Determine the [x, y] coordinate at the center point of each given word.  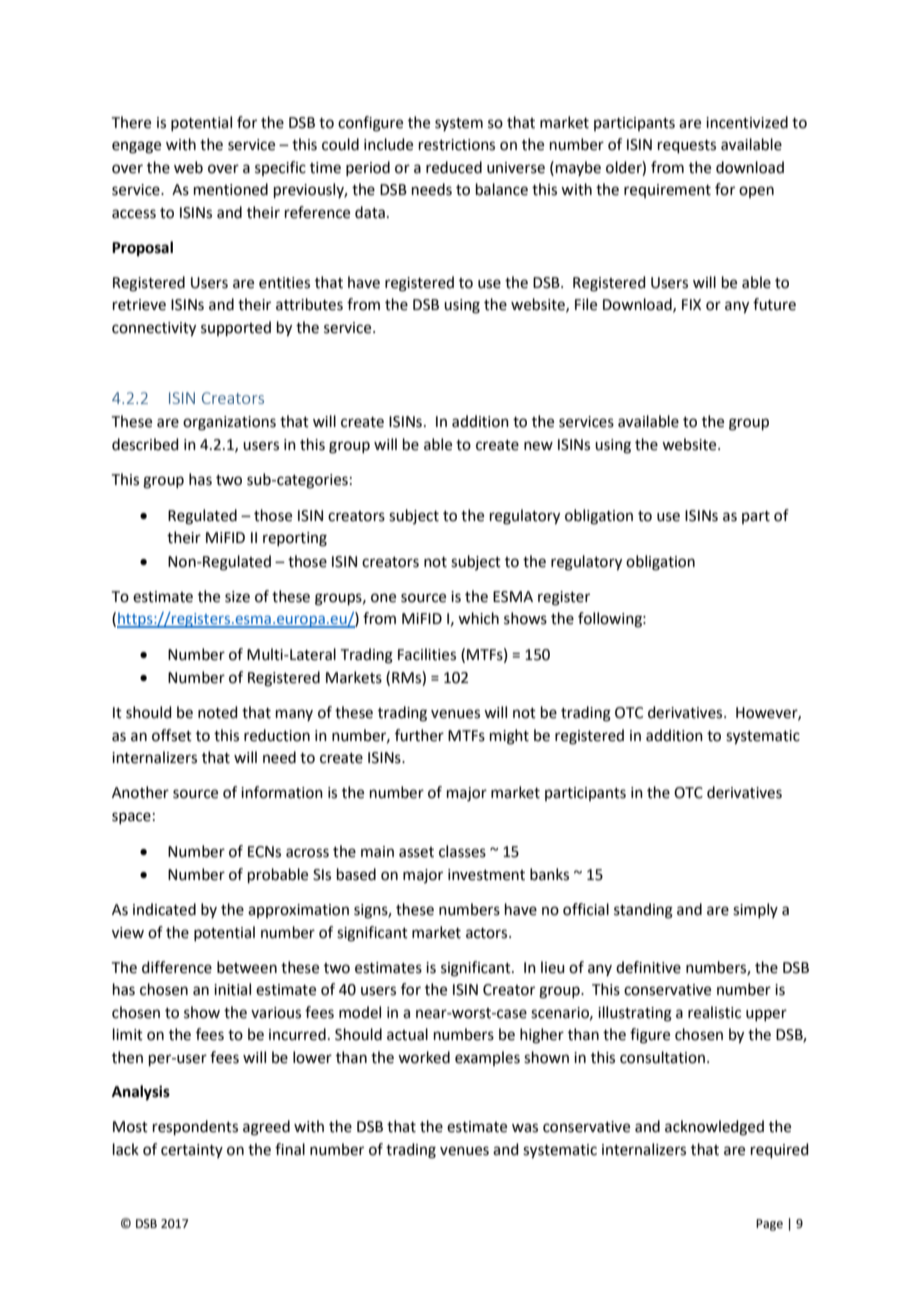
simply [755, 910]
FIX [691, 304]
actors [488, 933]
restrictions [457, 145]
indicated [164, 909]
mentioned [231, 189]
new [538, 446]
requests [687, 146]
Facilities [427, 654]
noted [218, 712]
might [509, 737]
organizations [229, 423]
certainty [192, 1151]
